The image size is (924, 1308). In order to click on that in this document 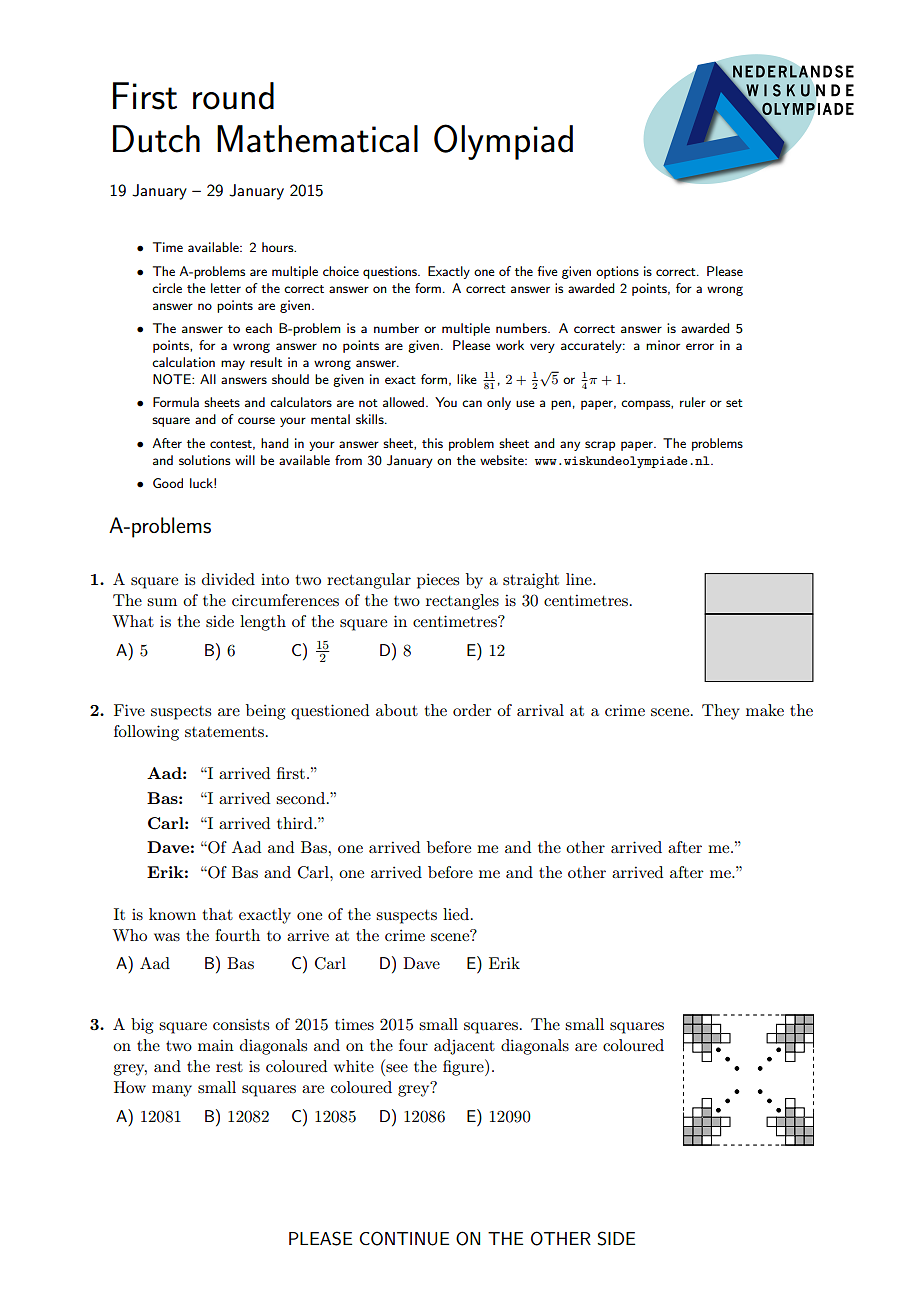, I will do `click(218, 914)`.
